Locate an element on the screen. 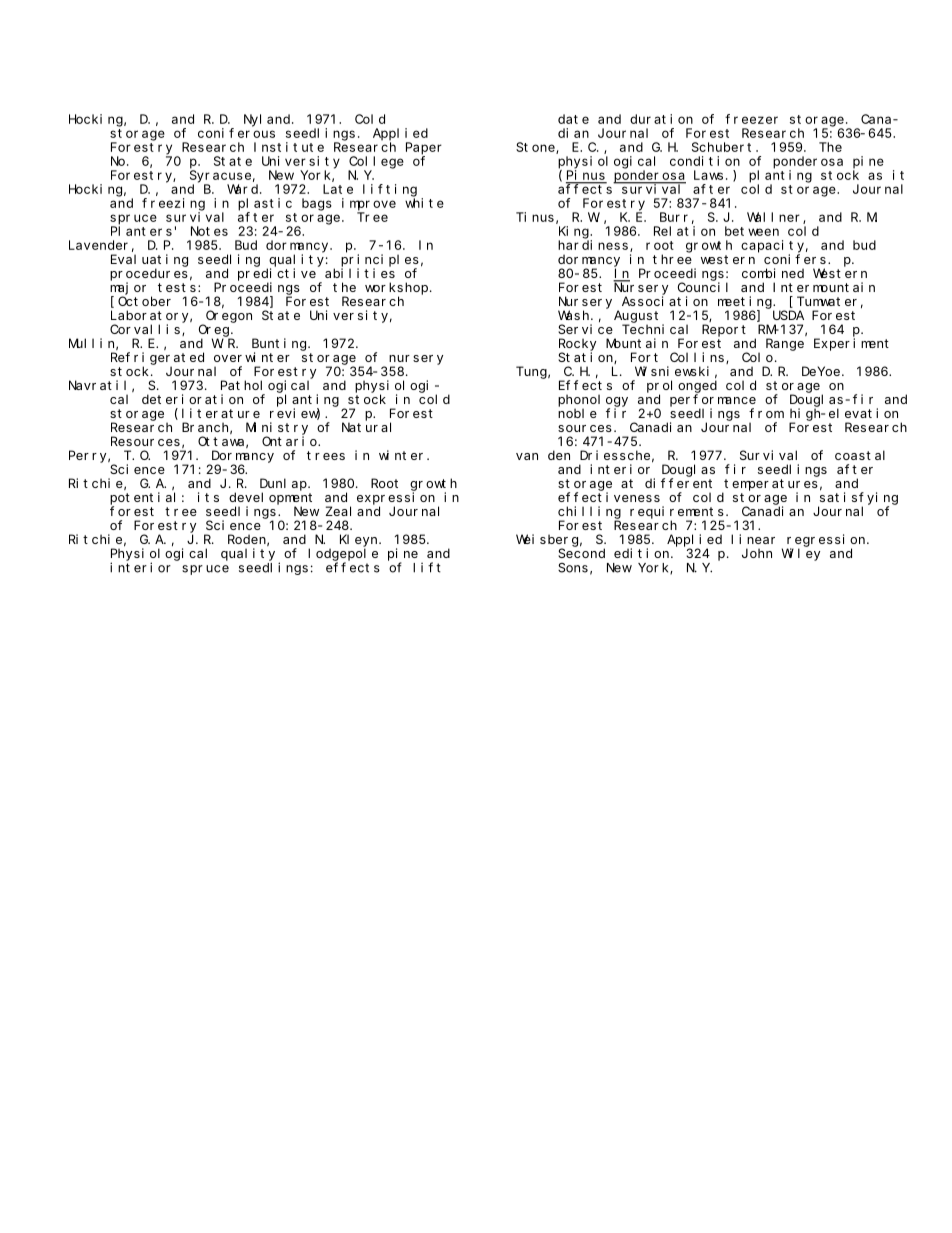  principles is located at coordinates (380, 260).
